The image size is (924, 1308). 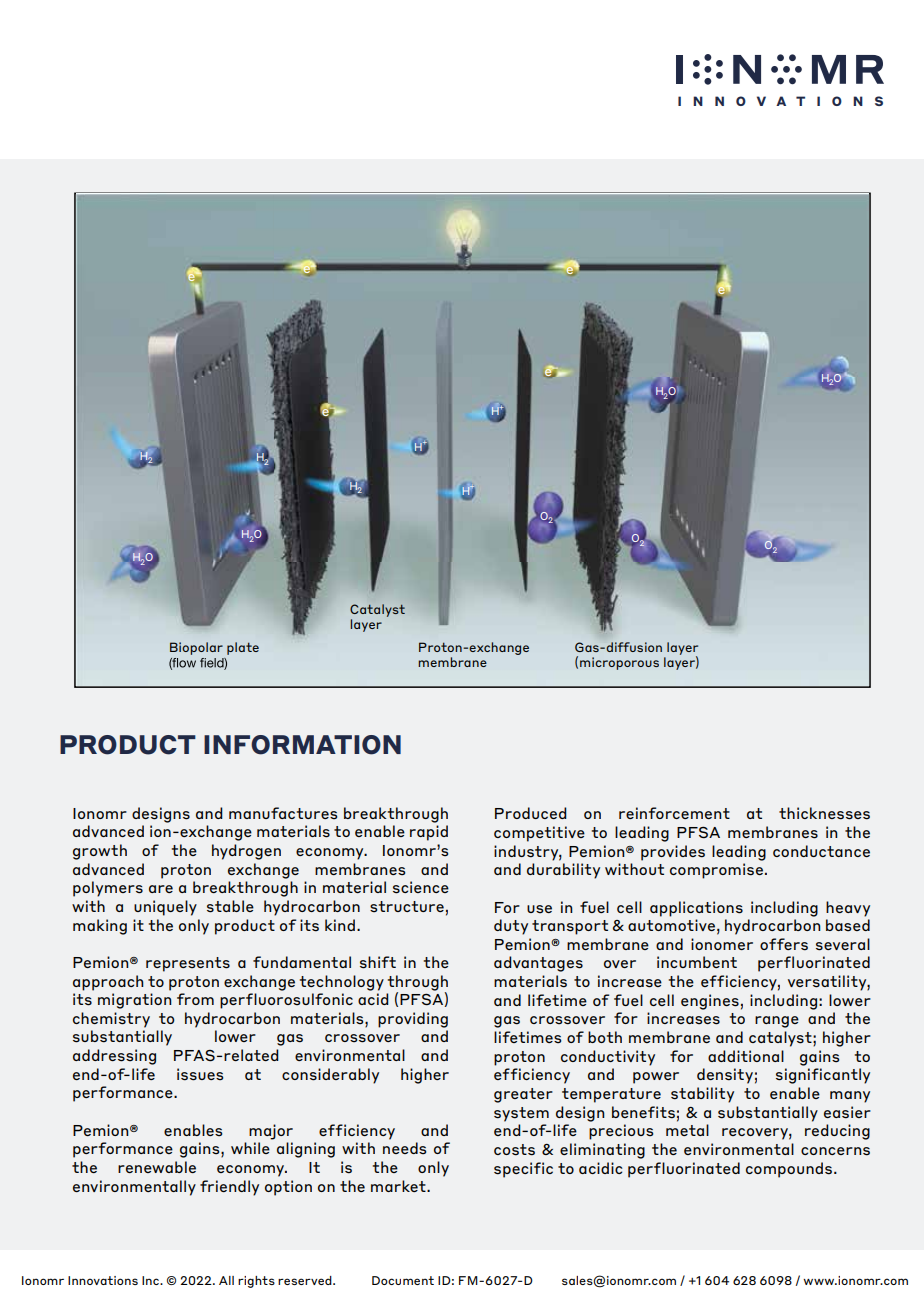 What do you see at coordinates (784, 944) in the screenshot?
I see `offers` at bounding box center [784, 944].
